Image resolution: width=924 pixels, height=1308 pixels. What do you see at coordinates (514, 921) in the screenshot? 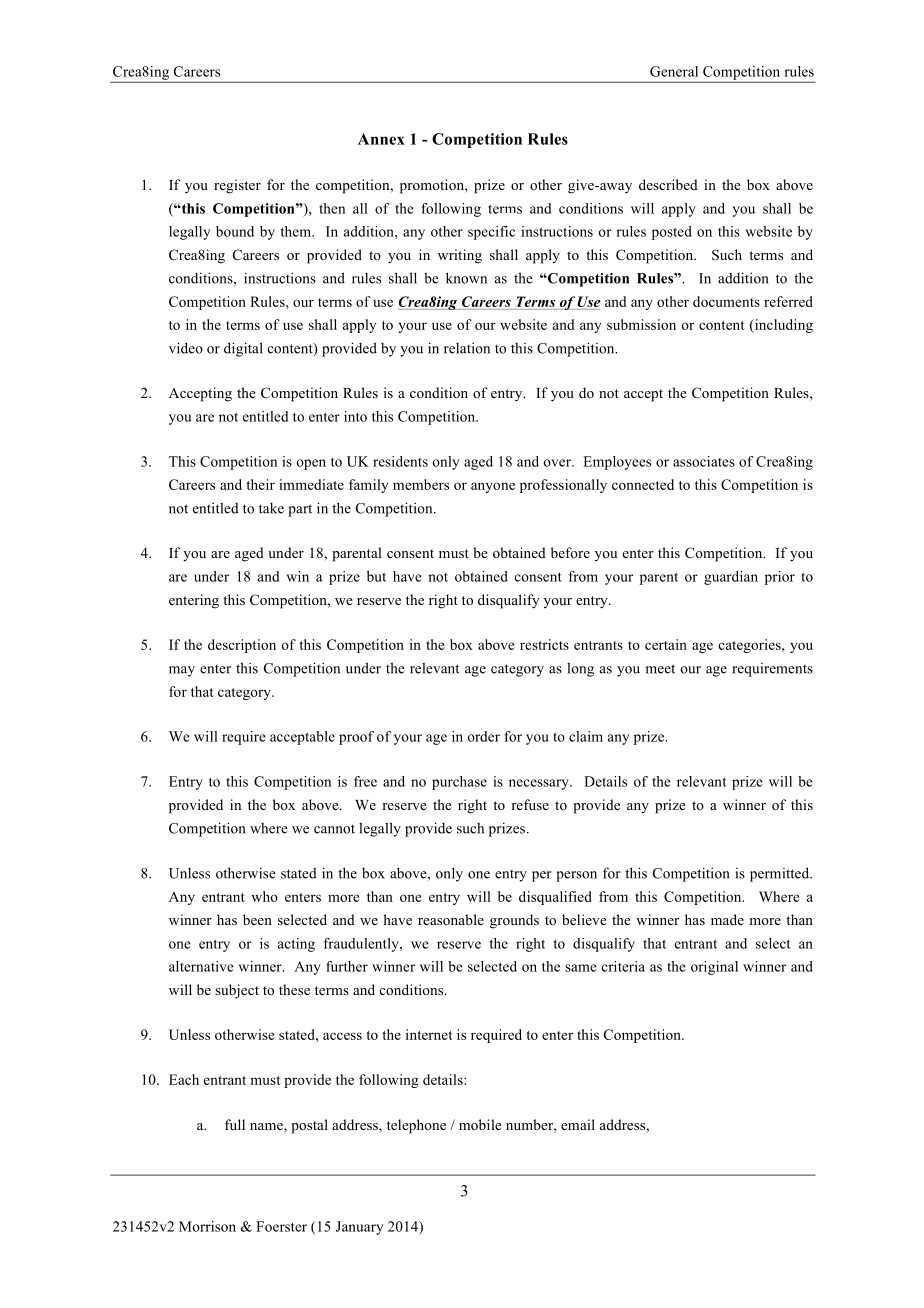
I see `grounds` at bounding box center [514, 921].
